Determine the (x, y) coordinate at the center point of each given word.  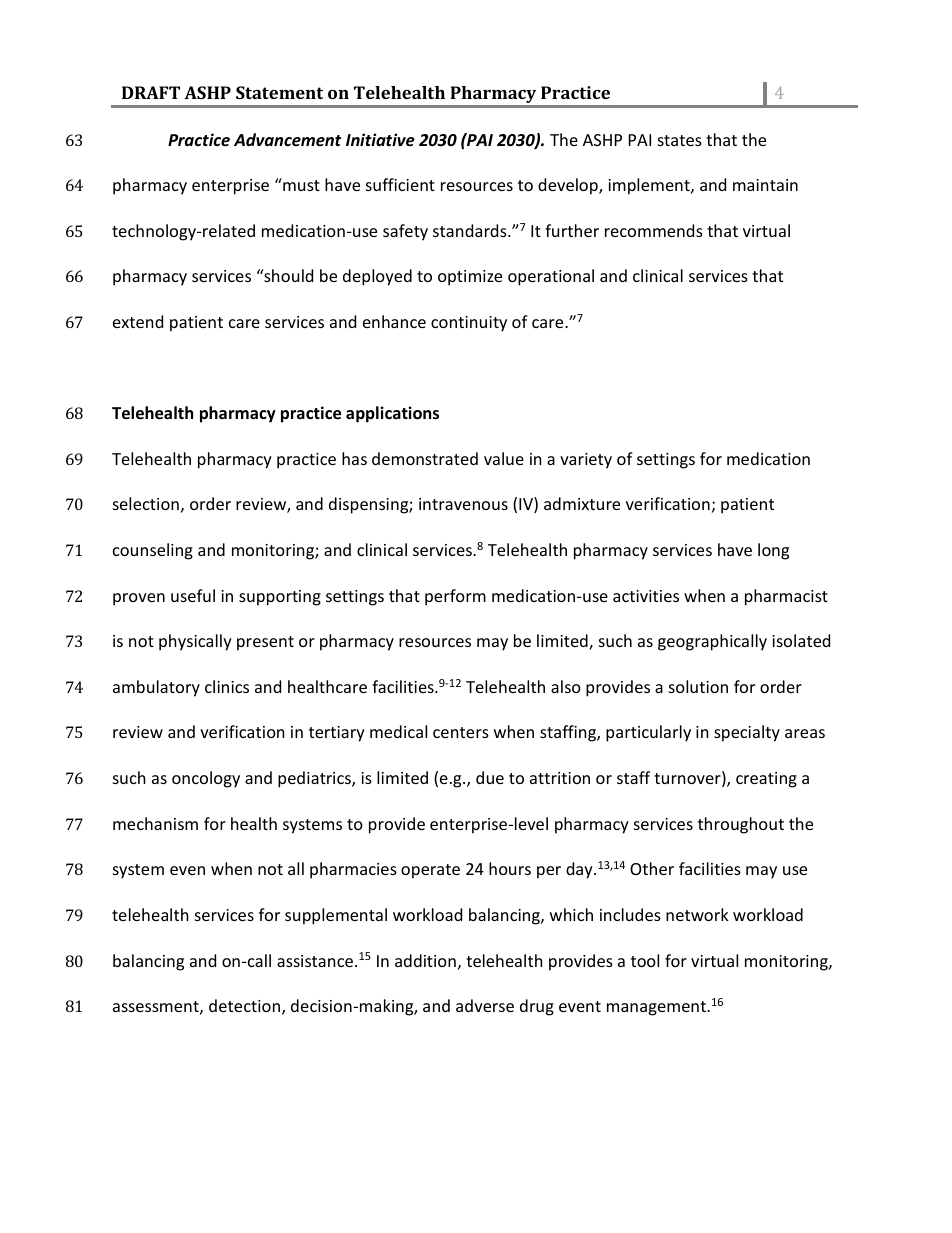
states (680, 140)
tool (645, 960)
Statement (279, 92)
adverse (485, 1005)
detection (244, 1005)
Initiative (380, 140)
